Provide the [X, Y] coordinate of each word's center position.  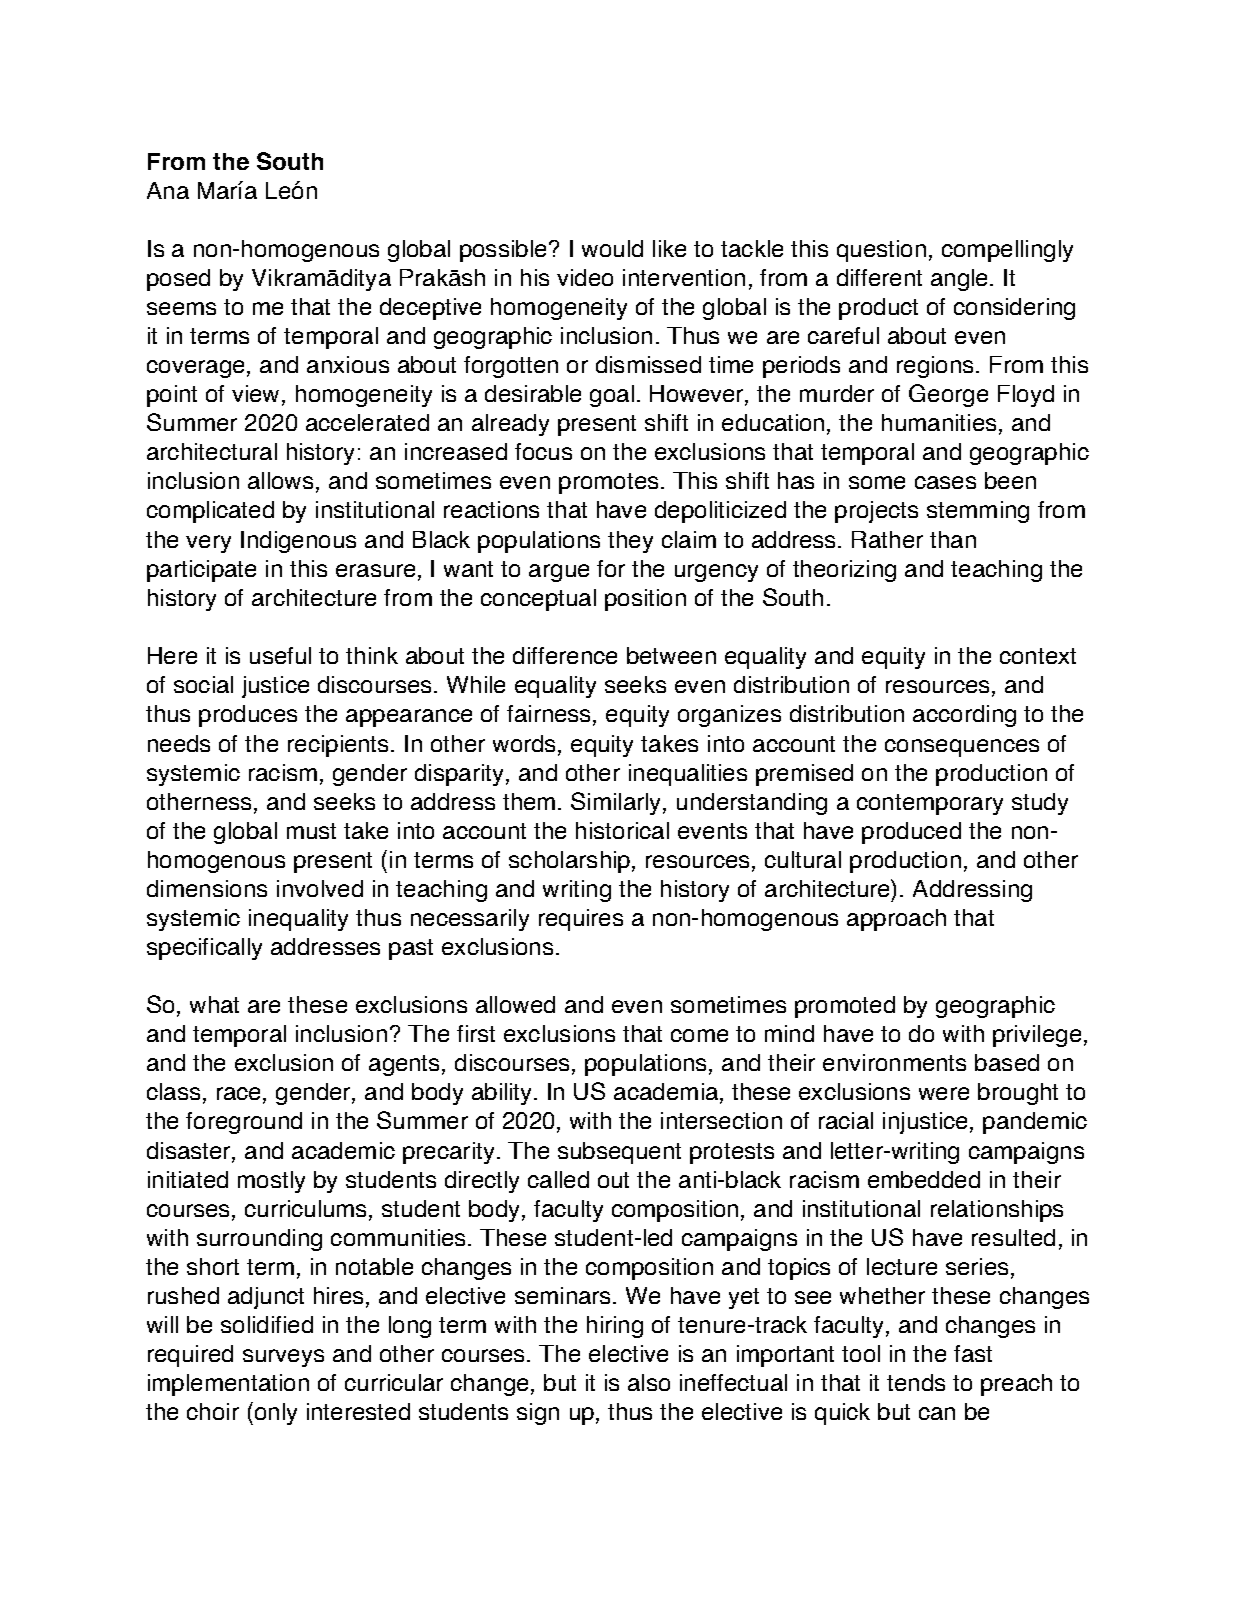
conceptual [538, 600]
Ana [168, 190]
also [649, 1382]
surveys [283, 1358]
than [953, 539]
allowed [515, 1004]
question [881, 251]
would [612, 248]
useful [280, 655]
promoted [845, 1007]
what [214, 1004]
